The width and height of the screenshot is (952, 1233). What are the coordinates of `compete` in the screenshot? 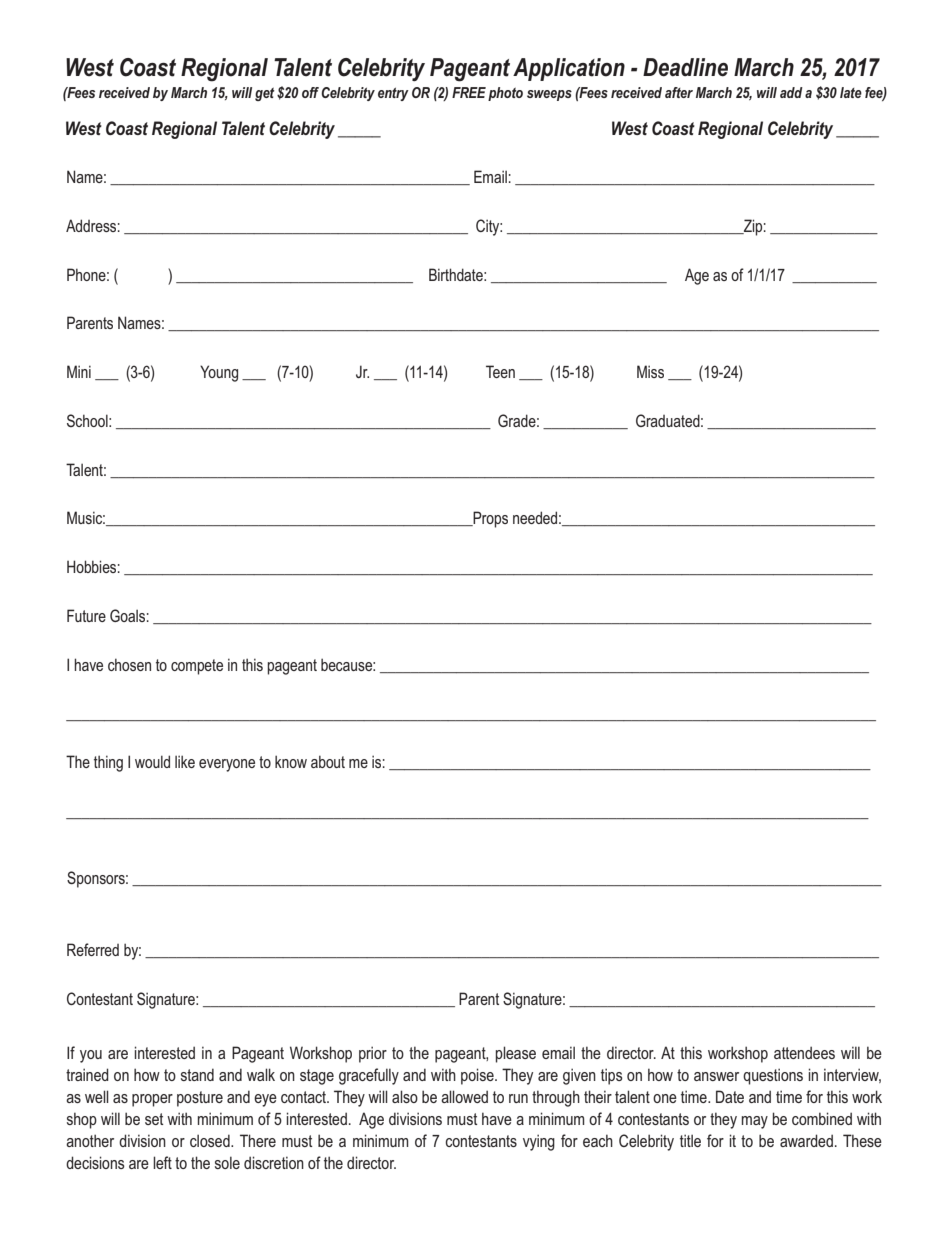 It's located at (197, 667).
